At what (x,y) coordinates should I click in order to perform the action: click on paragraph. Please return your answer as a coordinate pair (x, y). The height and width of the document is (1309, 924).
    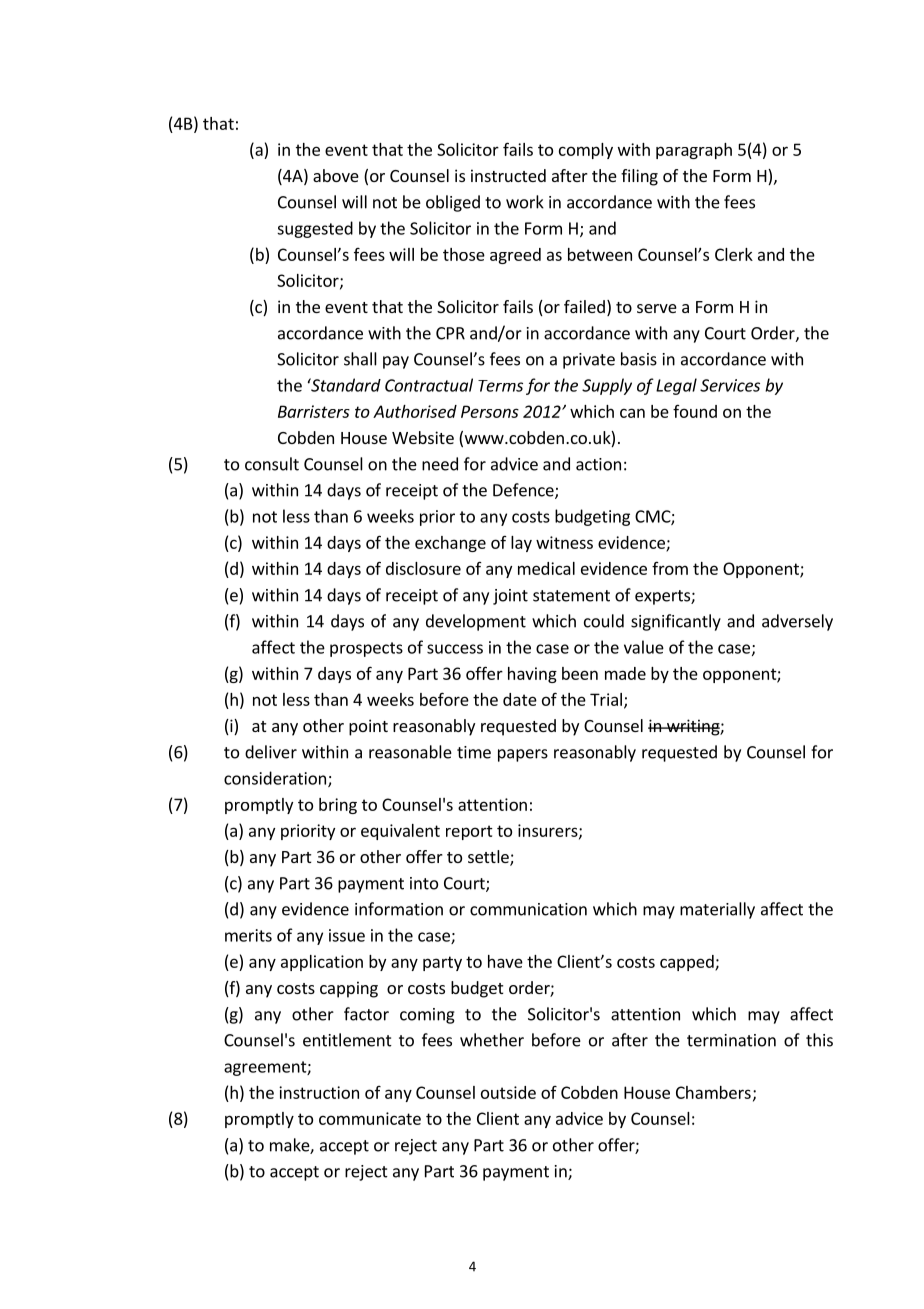
    Looking at the image, I should click on (694, 151).
